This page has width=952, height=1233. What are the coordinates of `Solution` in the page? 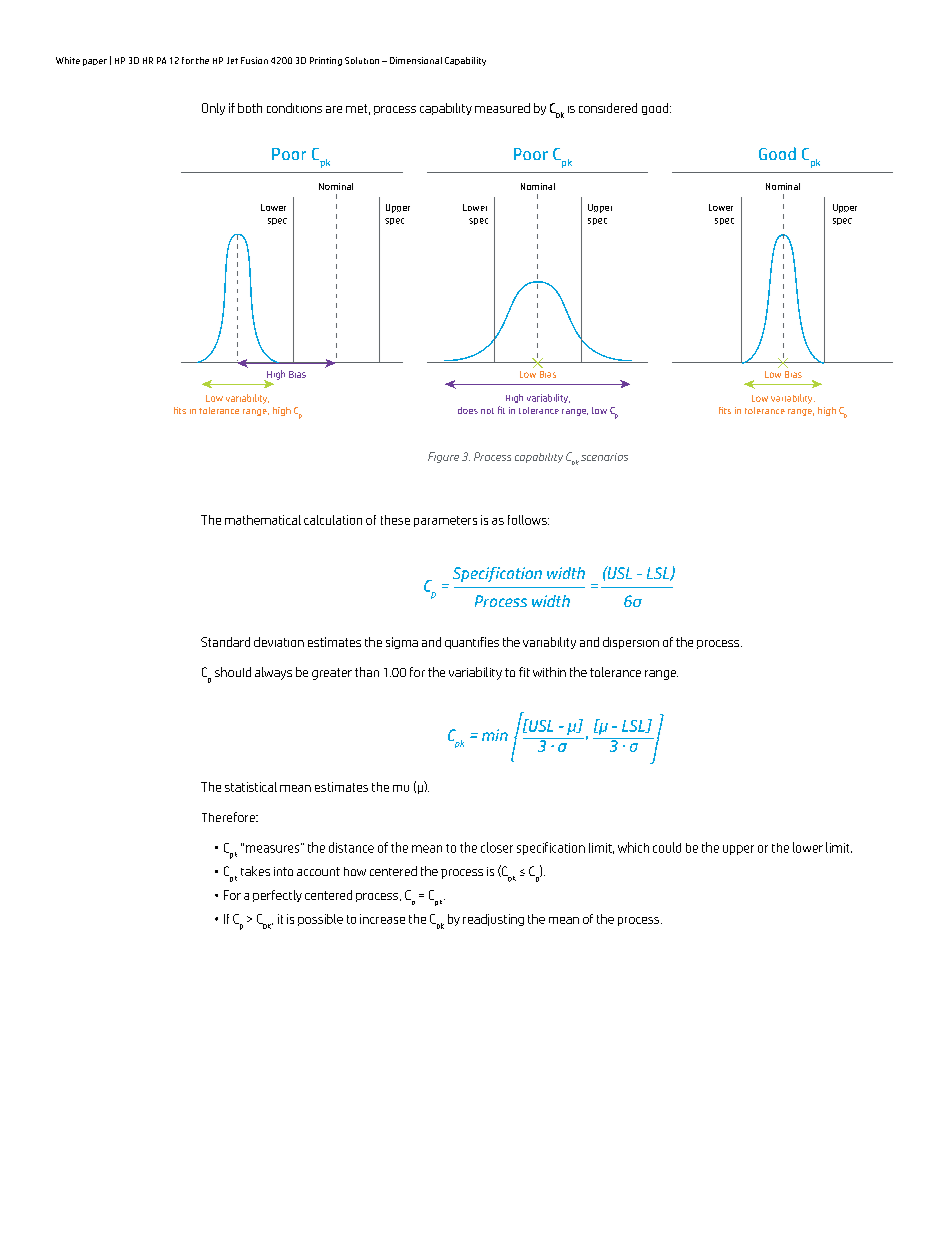 It's located at (362, 60).
